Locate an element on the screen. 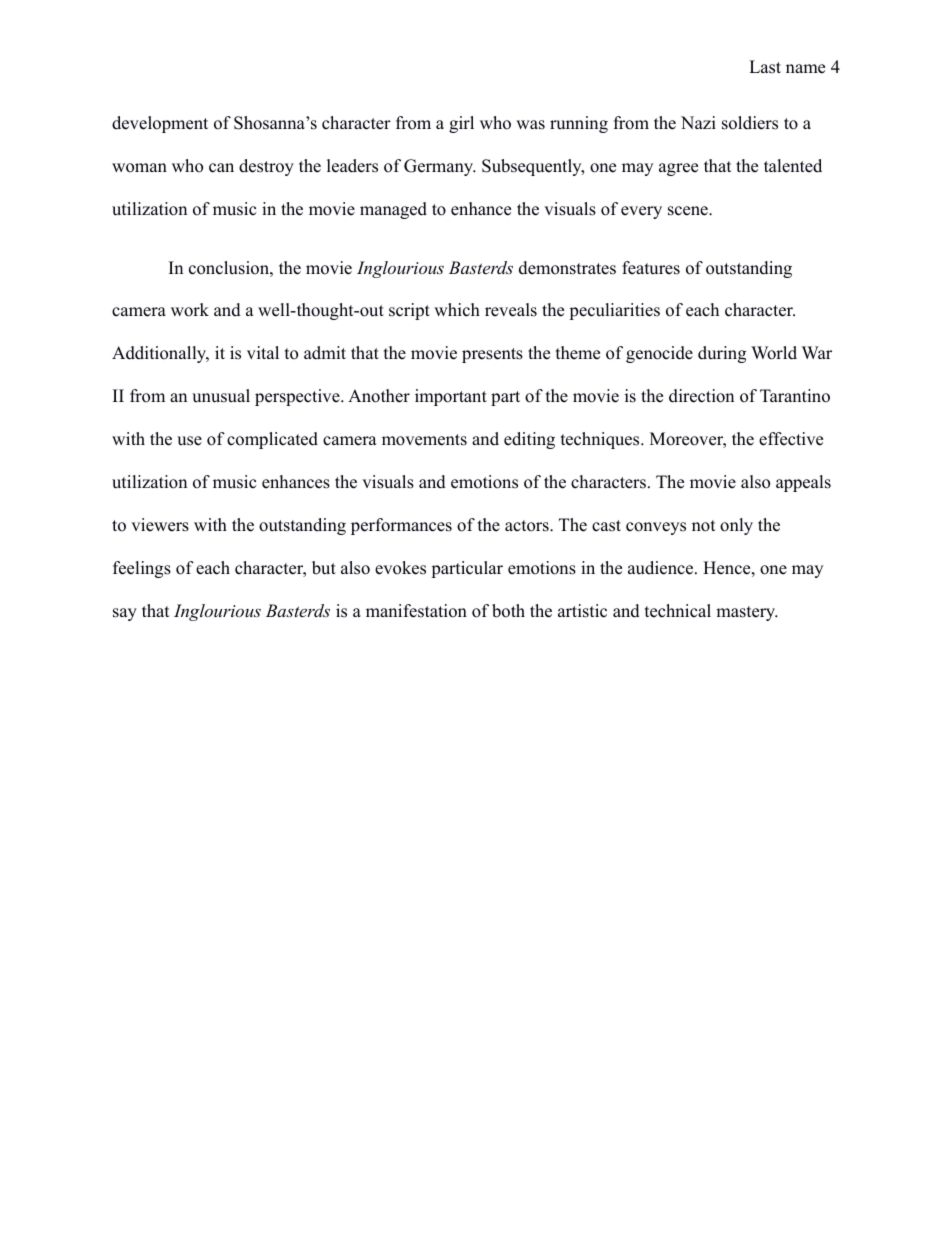 The image size is (952, 1233). managed is located at coordinates (393, 210).
